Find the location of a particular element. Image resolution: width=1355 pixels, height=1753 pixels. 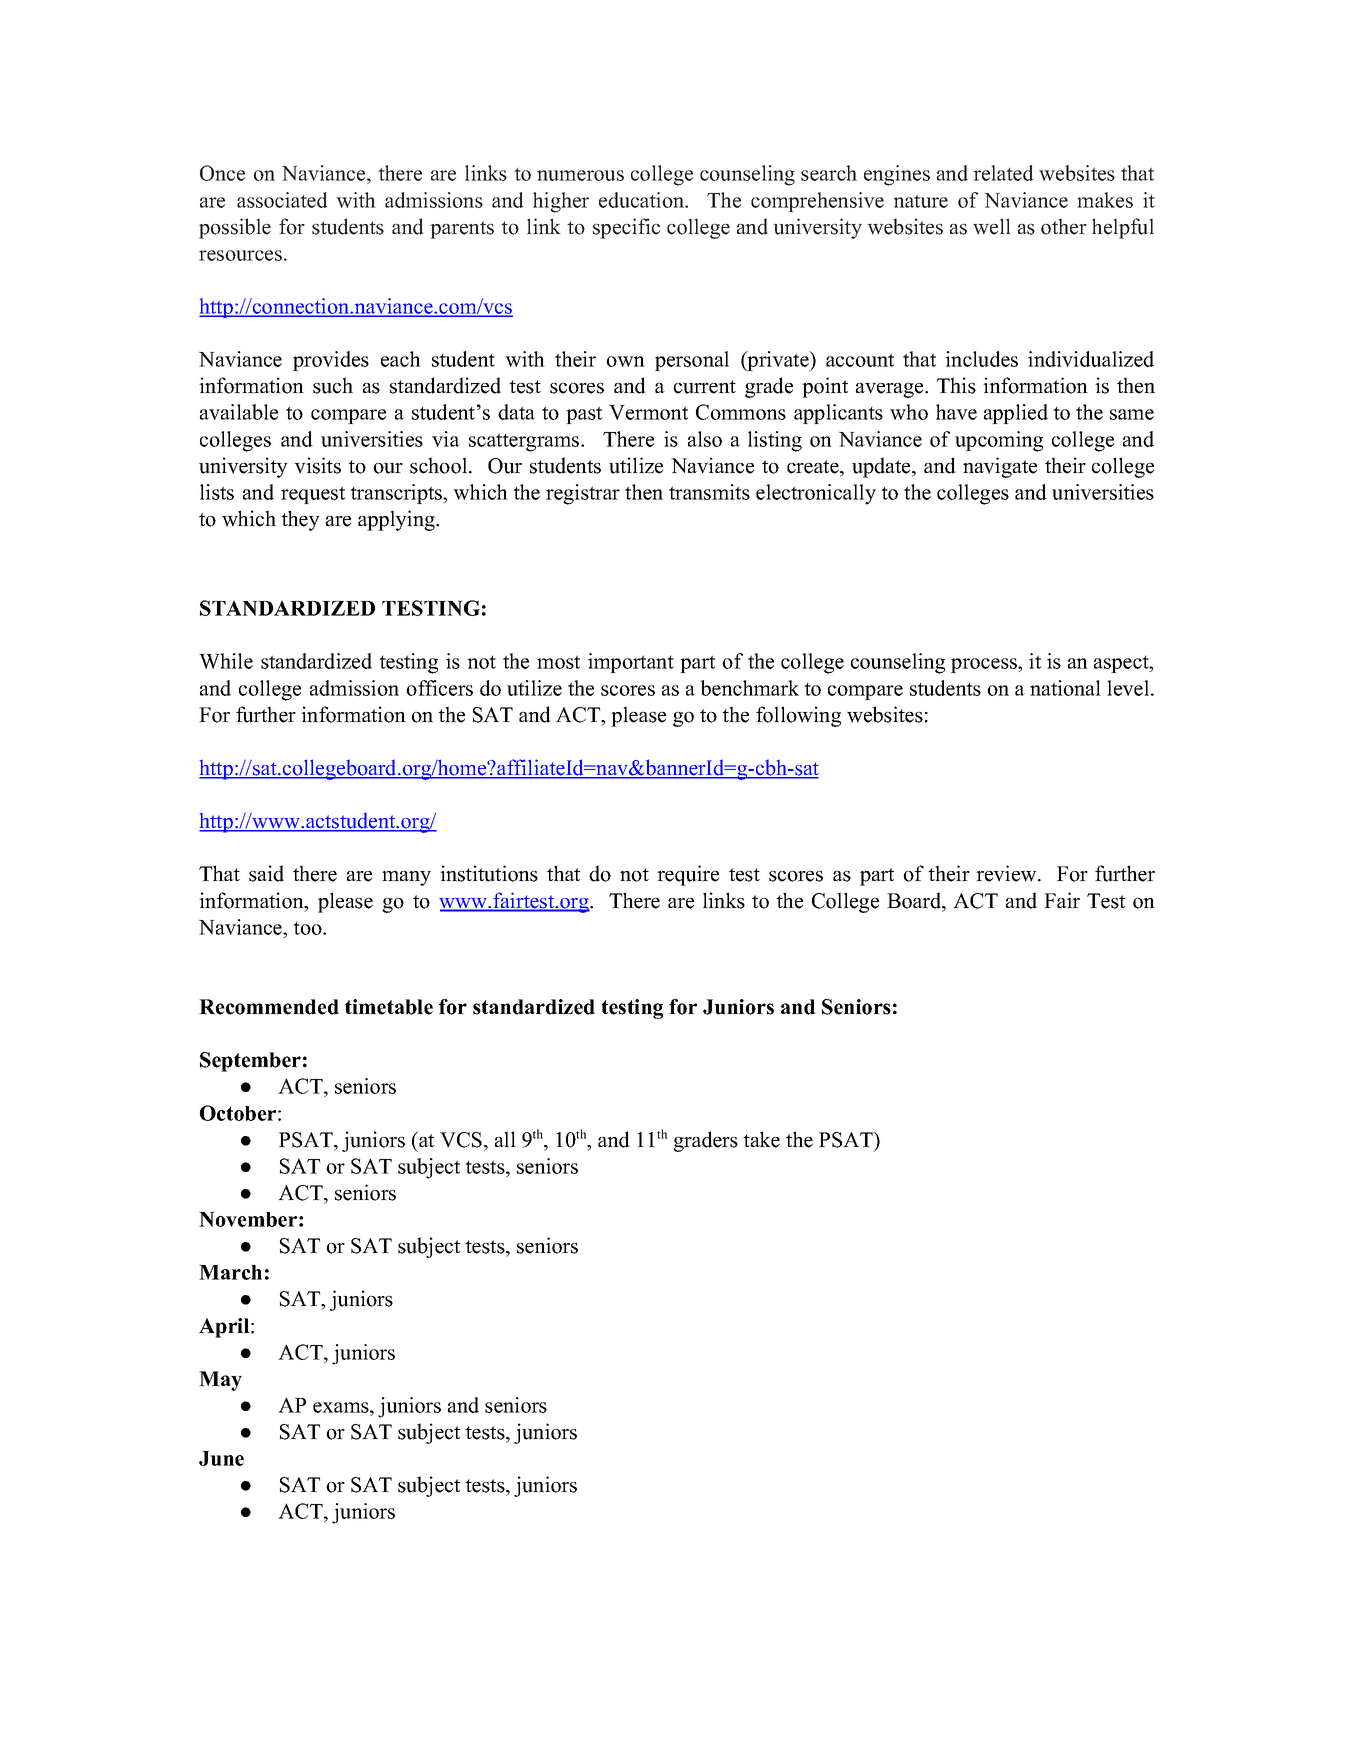

well is located at coordinates (992, 226).
